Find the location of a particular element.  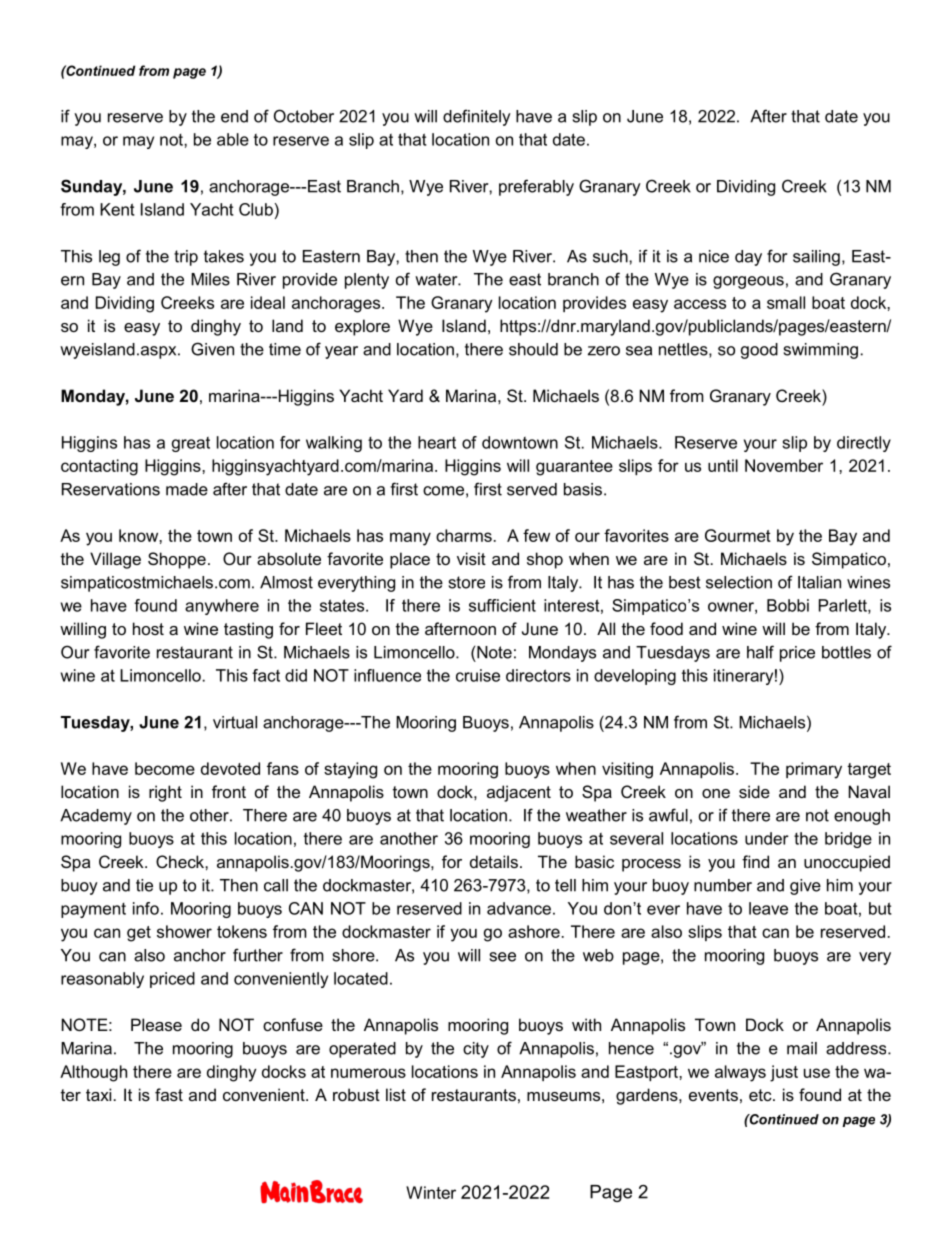

under is located at coordinates (767, 838).
